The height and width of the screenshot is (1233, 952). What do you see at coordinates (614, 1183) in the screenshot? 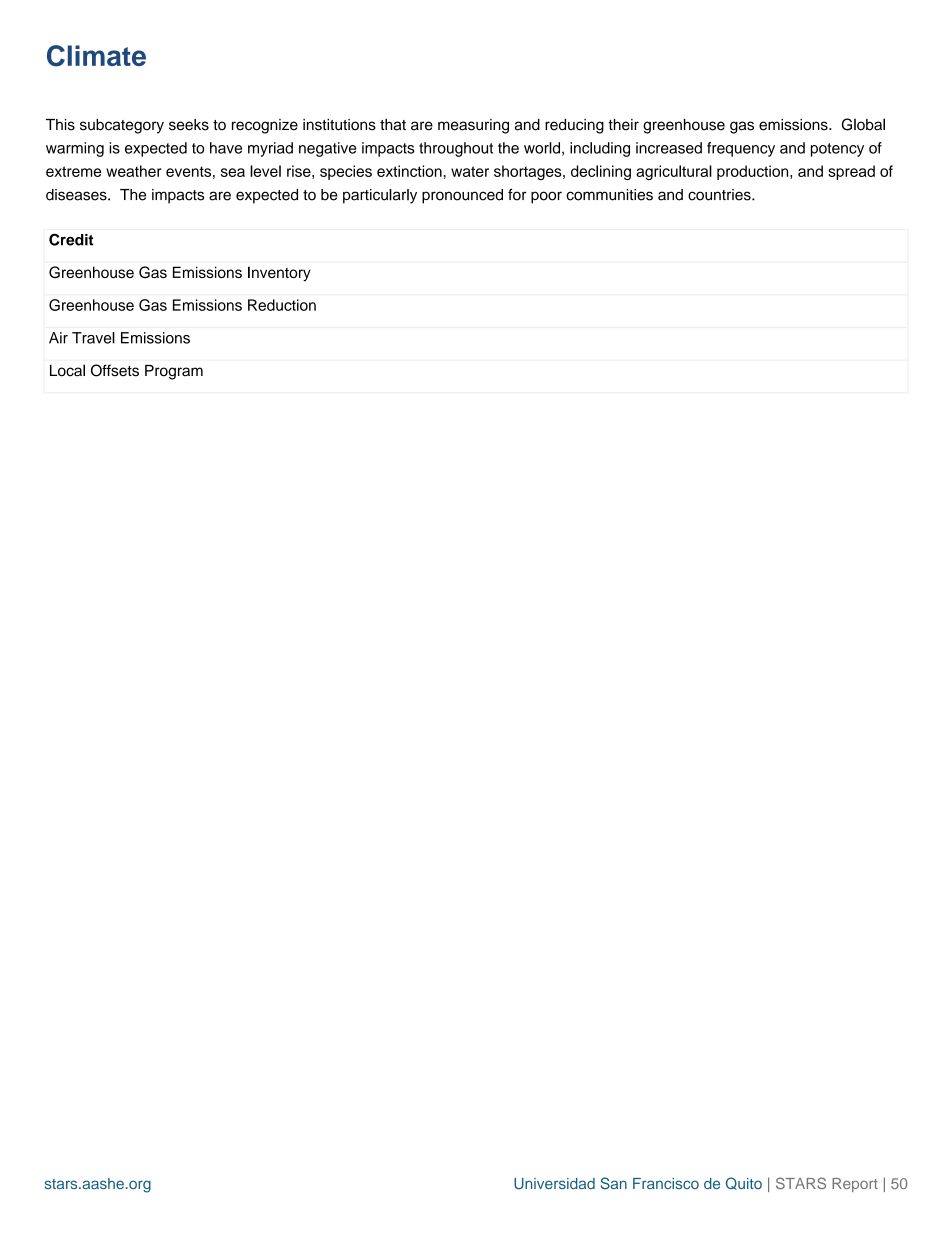
I see `San` at bounding box center [614, 1183].
